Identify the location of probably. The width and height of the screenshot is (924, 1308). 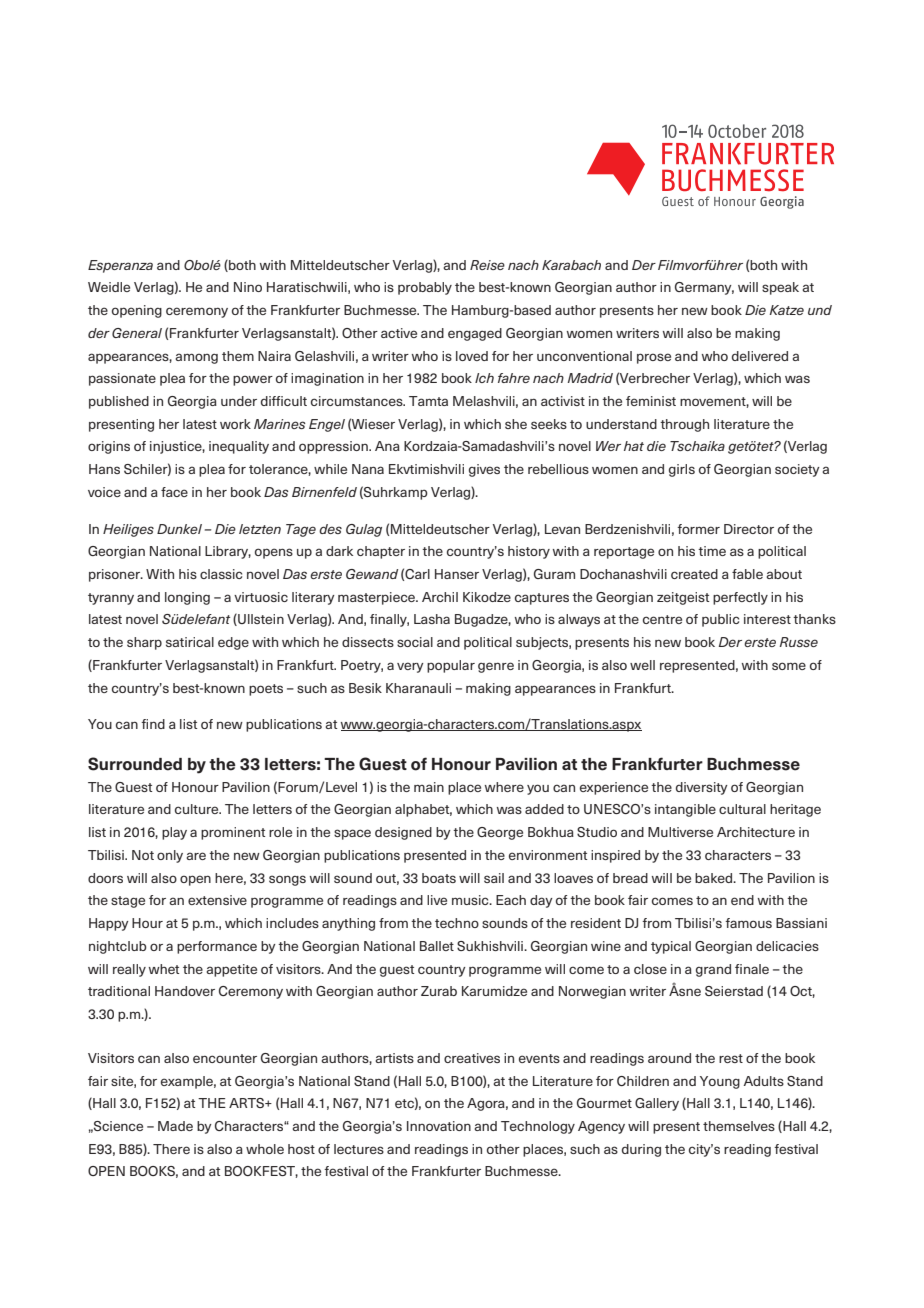
(425, 288).
